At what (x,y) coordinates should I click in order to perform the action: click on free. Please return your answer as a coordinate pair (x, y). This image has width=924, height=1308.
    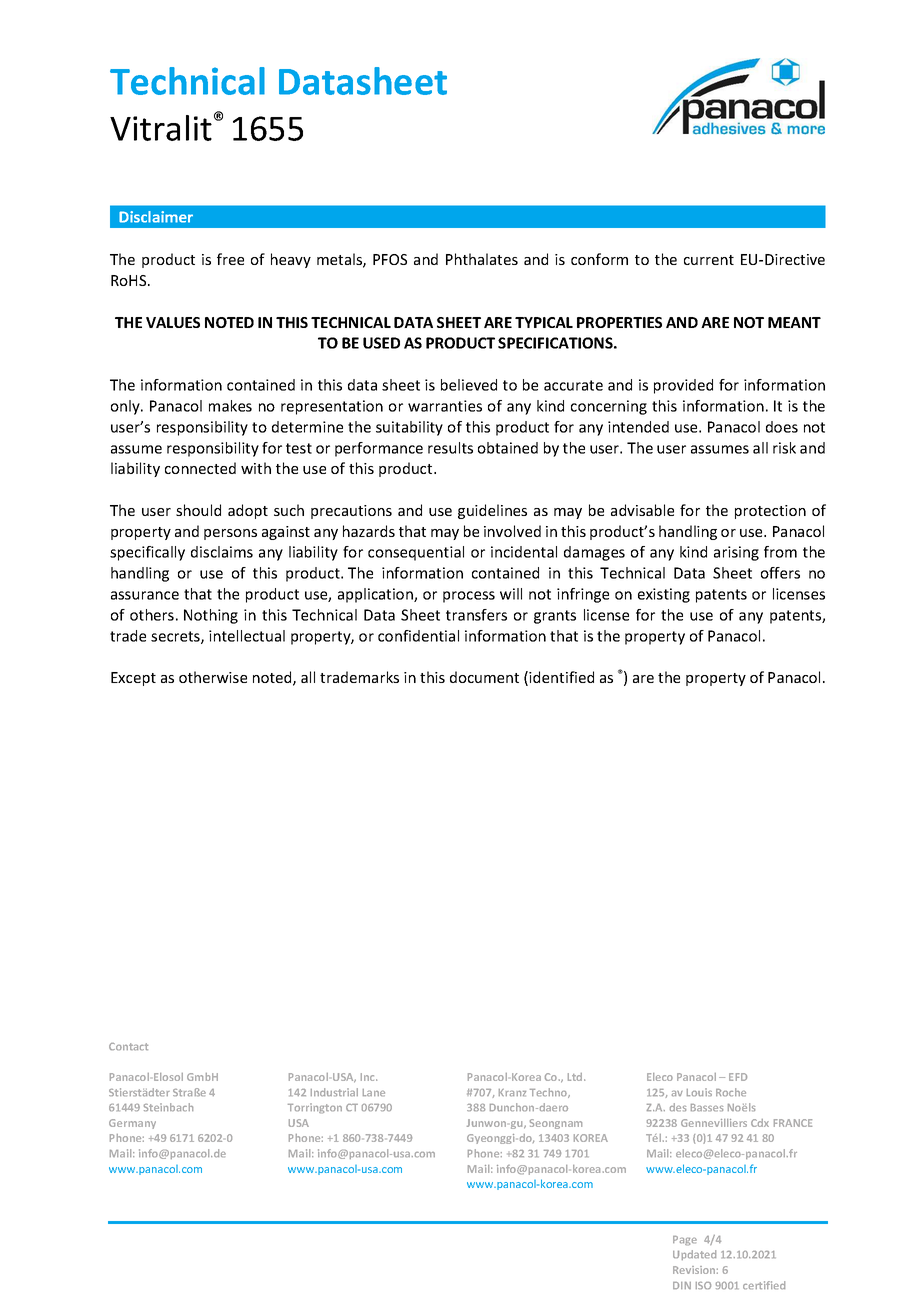
    Looking at the image, I should click on (230, 259).
